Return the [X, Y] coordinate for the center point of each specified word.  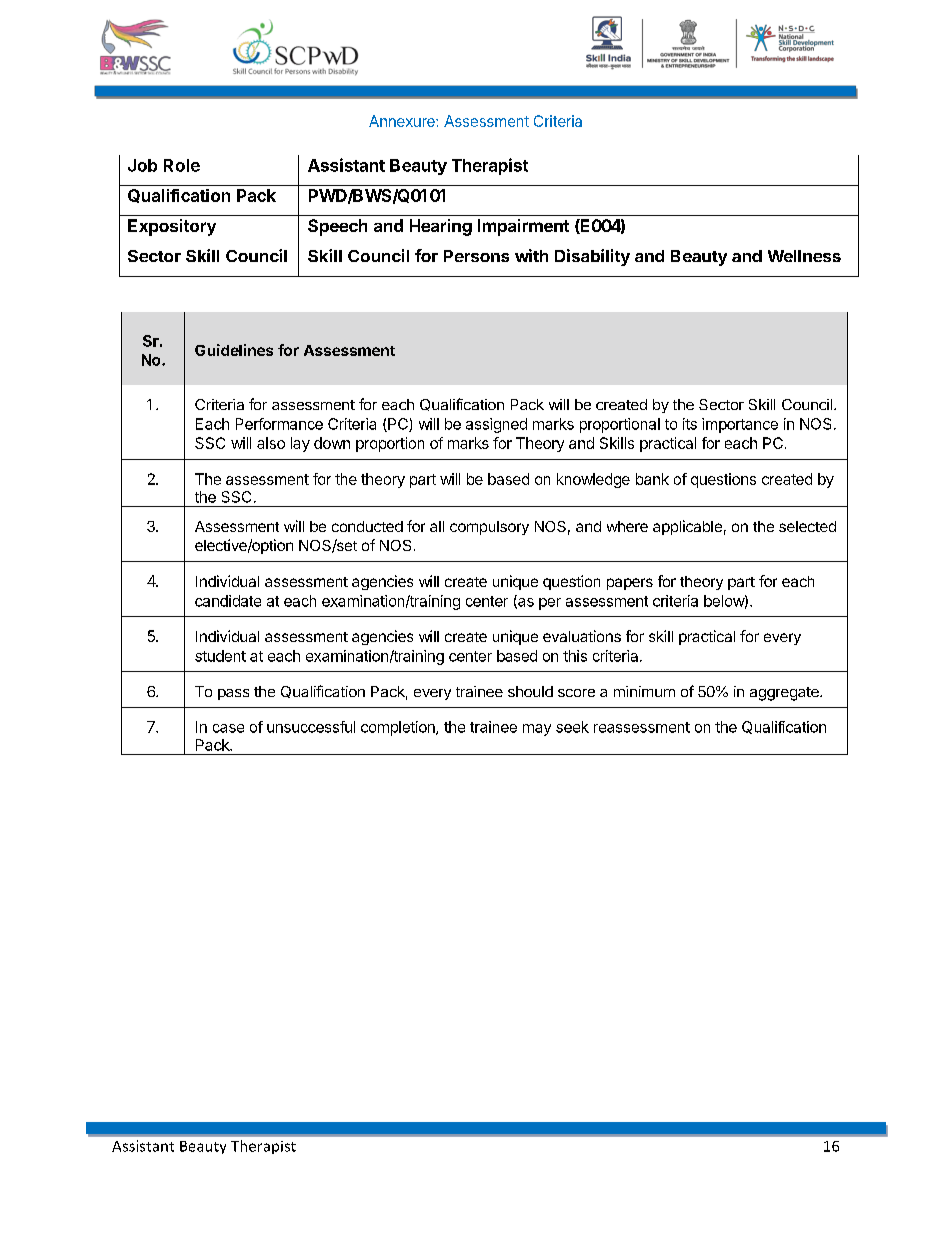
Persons [476, 256]
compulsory [489, 528]
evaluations [582, 636]
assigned [496, 425]
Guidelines [234, 350]
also [271, 443]
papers [630, 584]
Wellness [804, 256]
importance [740, 425]
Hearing [441, 227]
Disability [592, 257]
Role [182, 165]
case [228, 728]
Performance [279, 424]
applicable [687, 527]
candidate [228, 601]
